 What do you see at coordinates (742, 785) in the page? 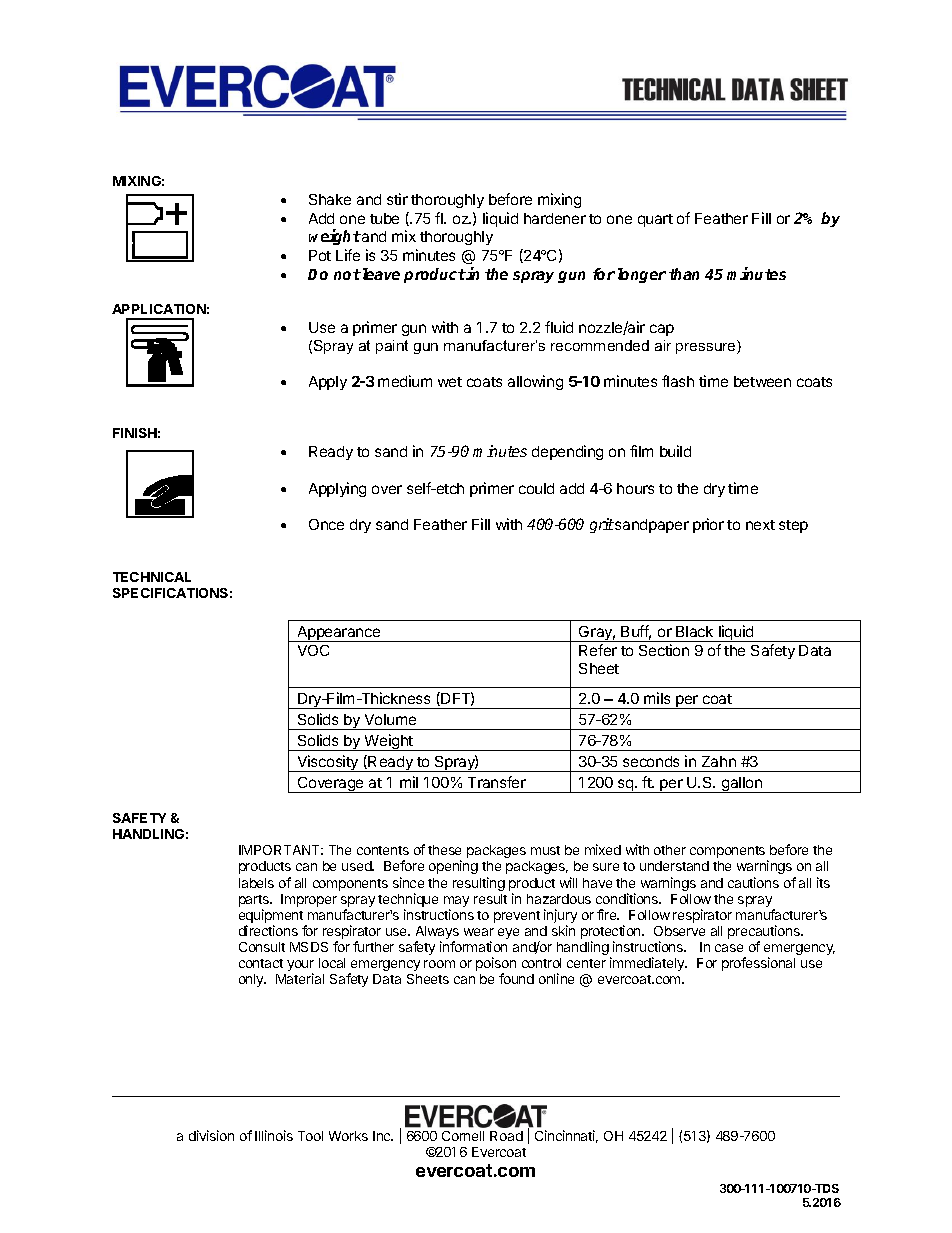
I see `gallon` at bounding box center [742, 785].
